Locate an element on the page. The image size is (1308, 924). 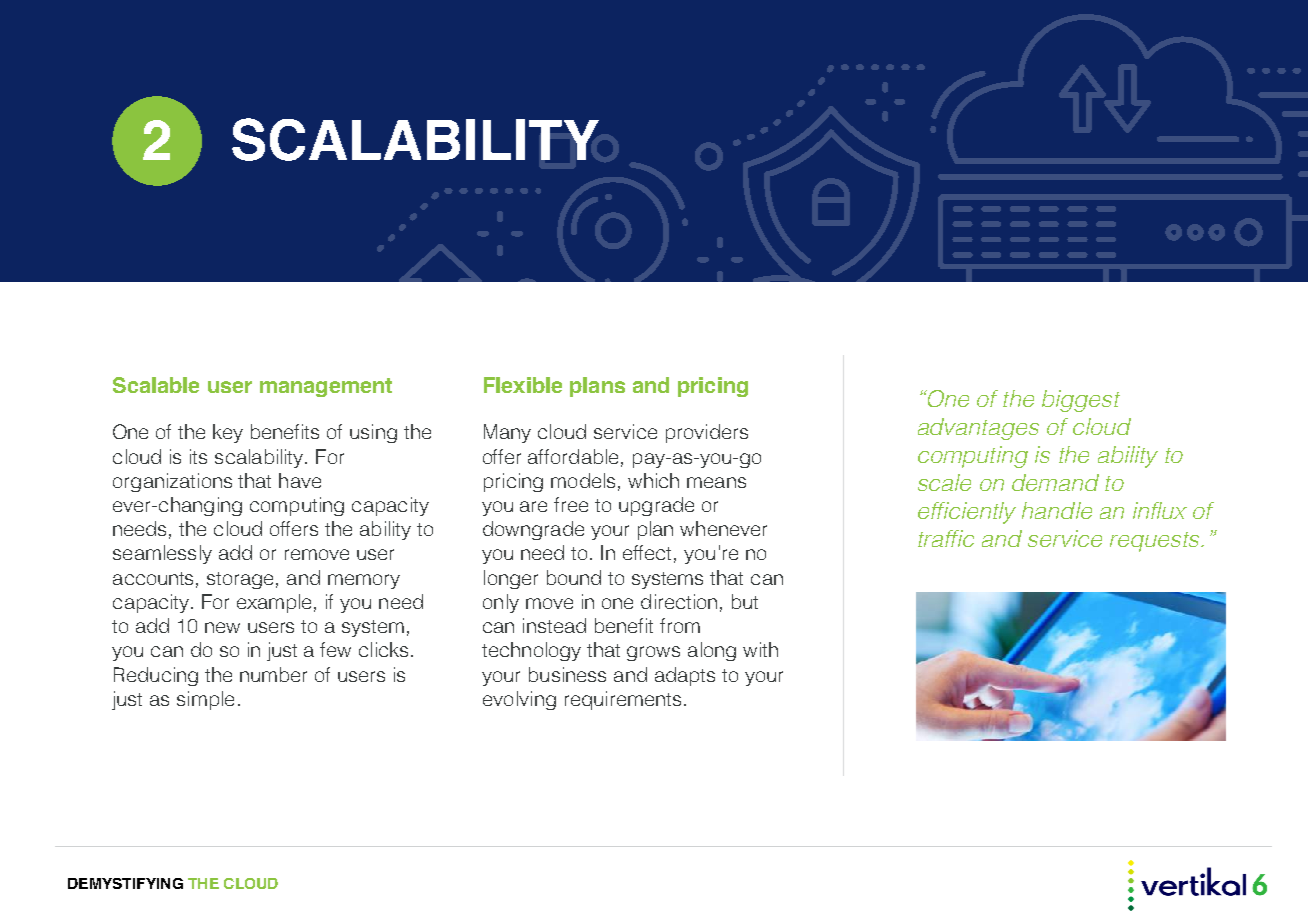
management is located at coordinates (326, 387).
